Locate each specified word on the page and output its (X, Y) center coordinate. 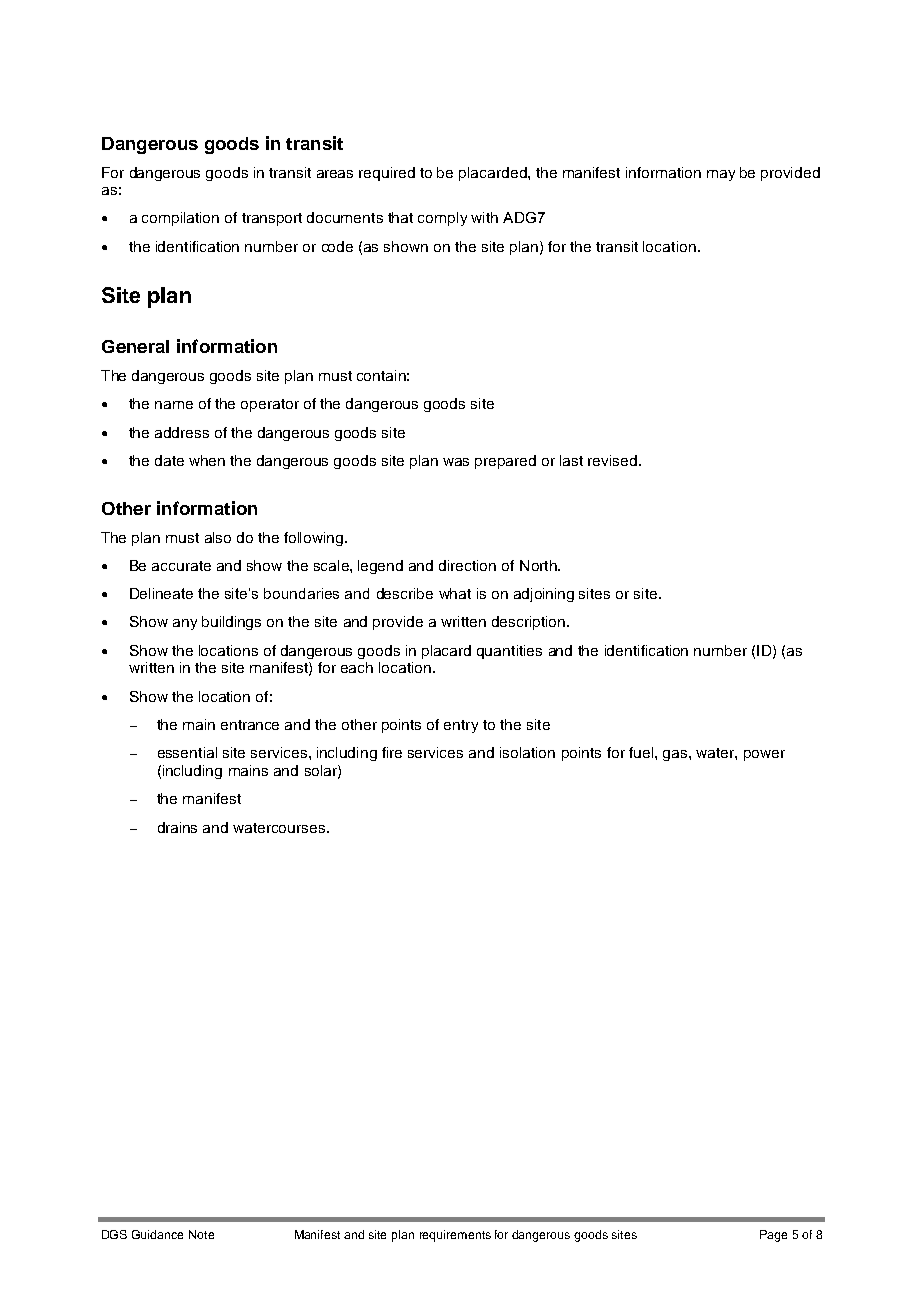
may (721, 175)
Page (773, 1236)
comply (442, 219)
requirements (455, 1236)
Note (201, 1234)
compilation (180, 219)
